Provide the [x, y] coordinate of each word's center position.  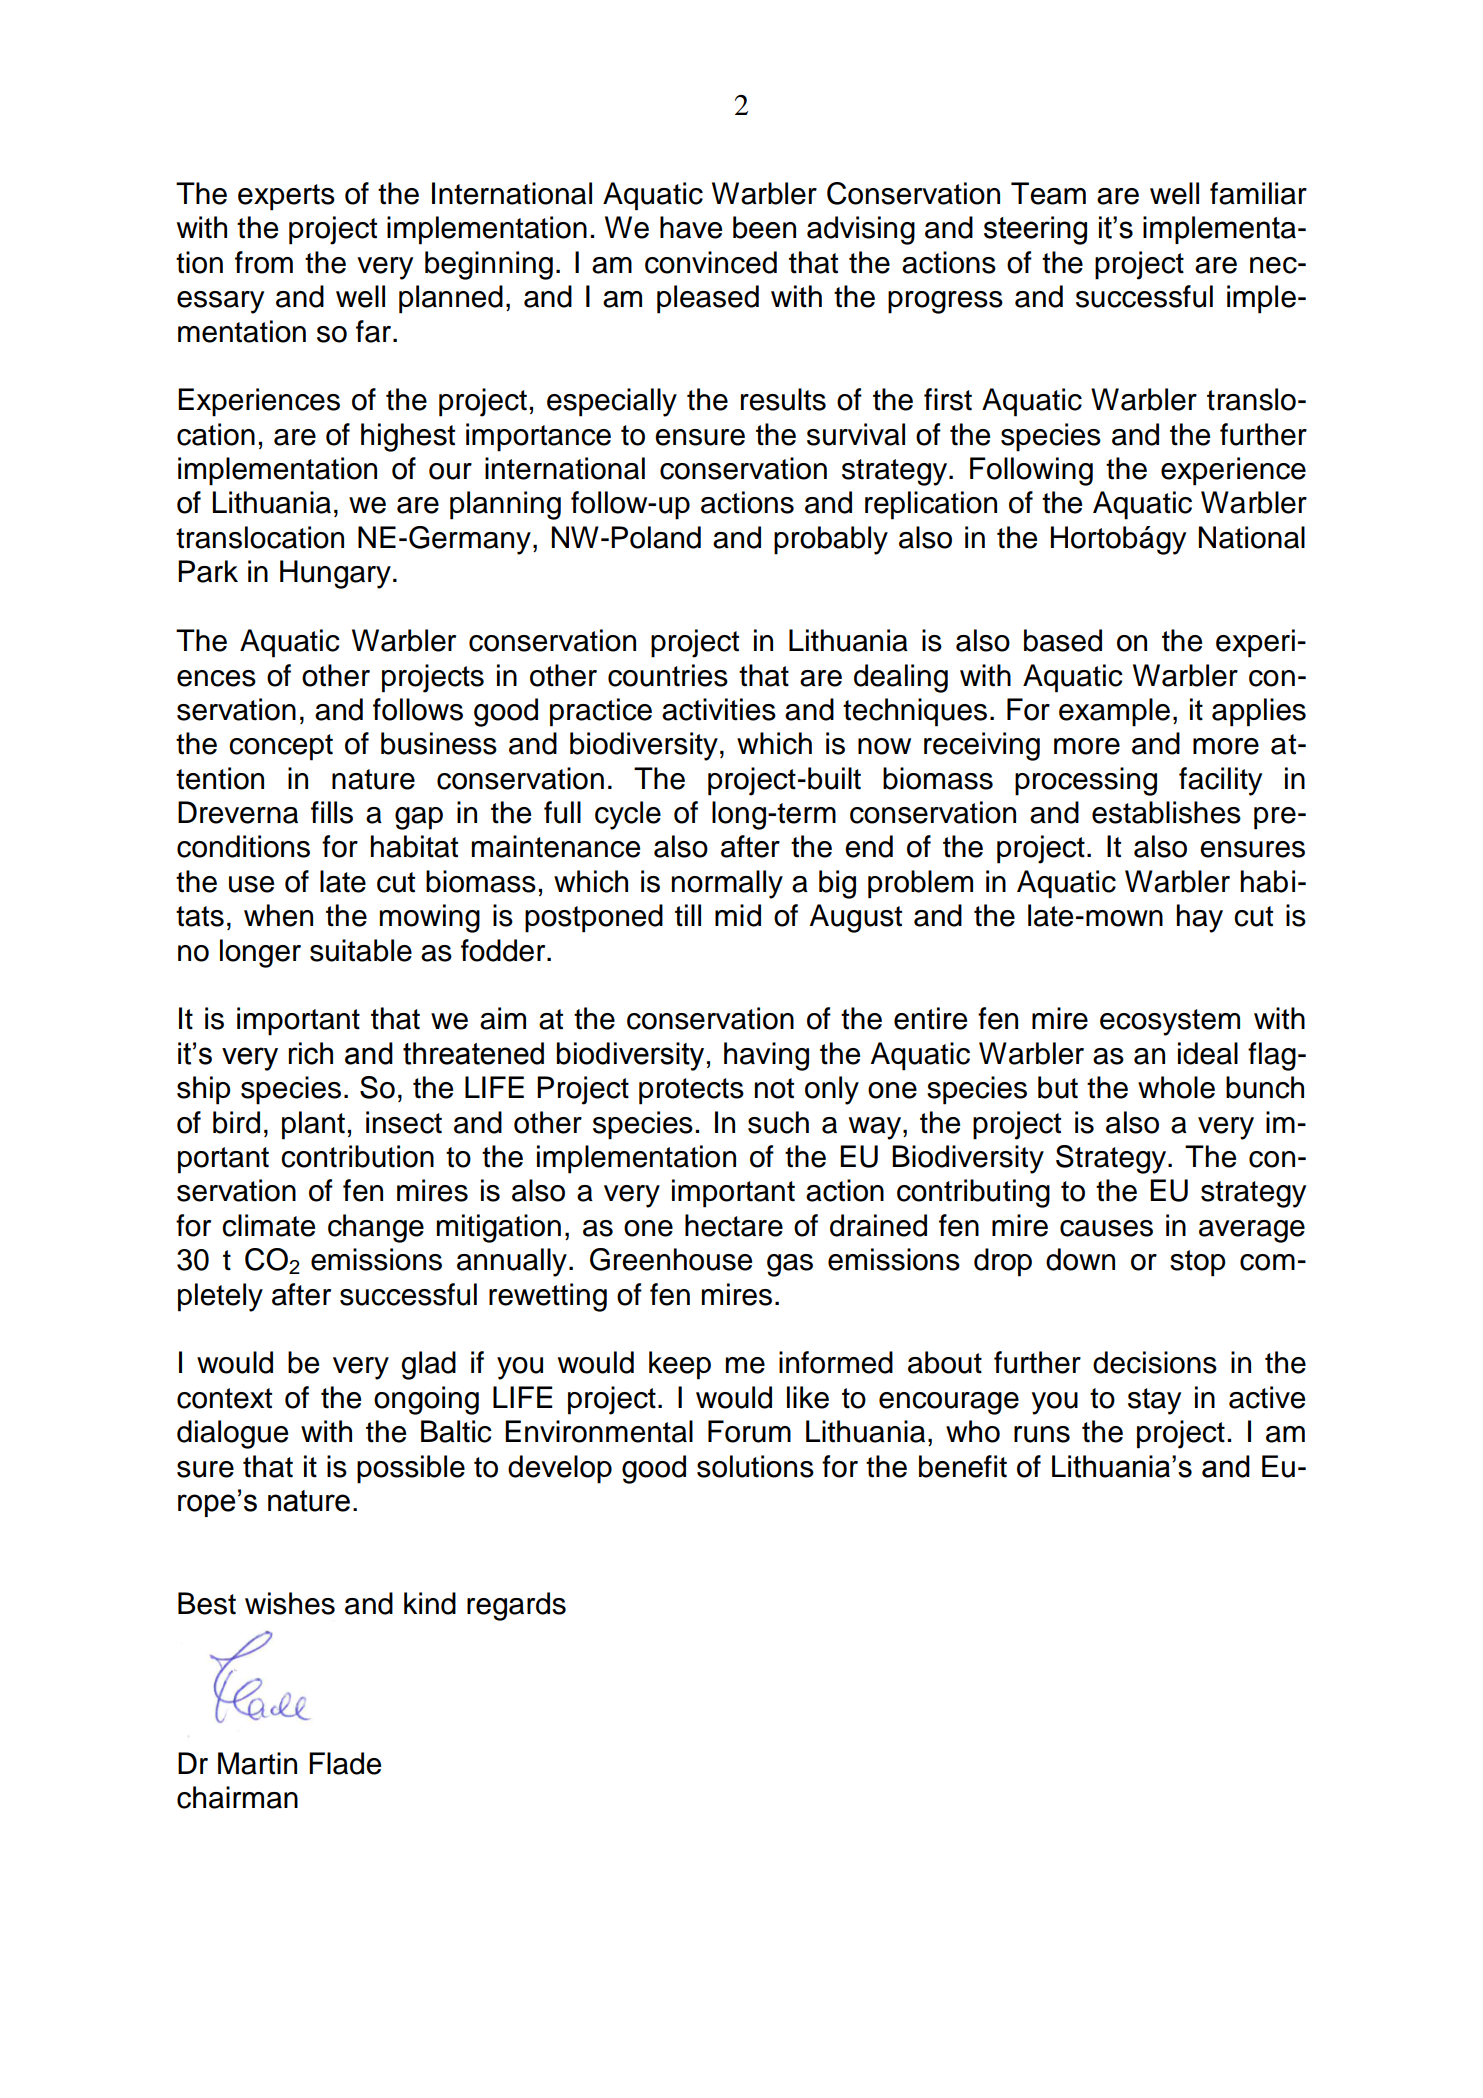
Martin [257, 1763]
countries [668, 675]
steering [1035, 230]
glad [428, 1365]
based [1063, 640]
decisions [1155, 1362]
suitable [361, 950]
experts [286, 197]
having [766, 1056]
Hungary [335, 574]
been [764, 227]
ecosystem [1170, 1022]
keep [680, 1365]
